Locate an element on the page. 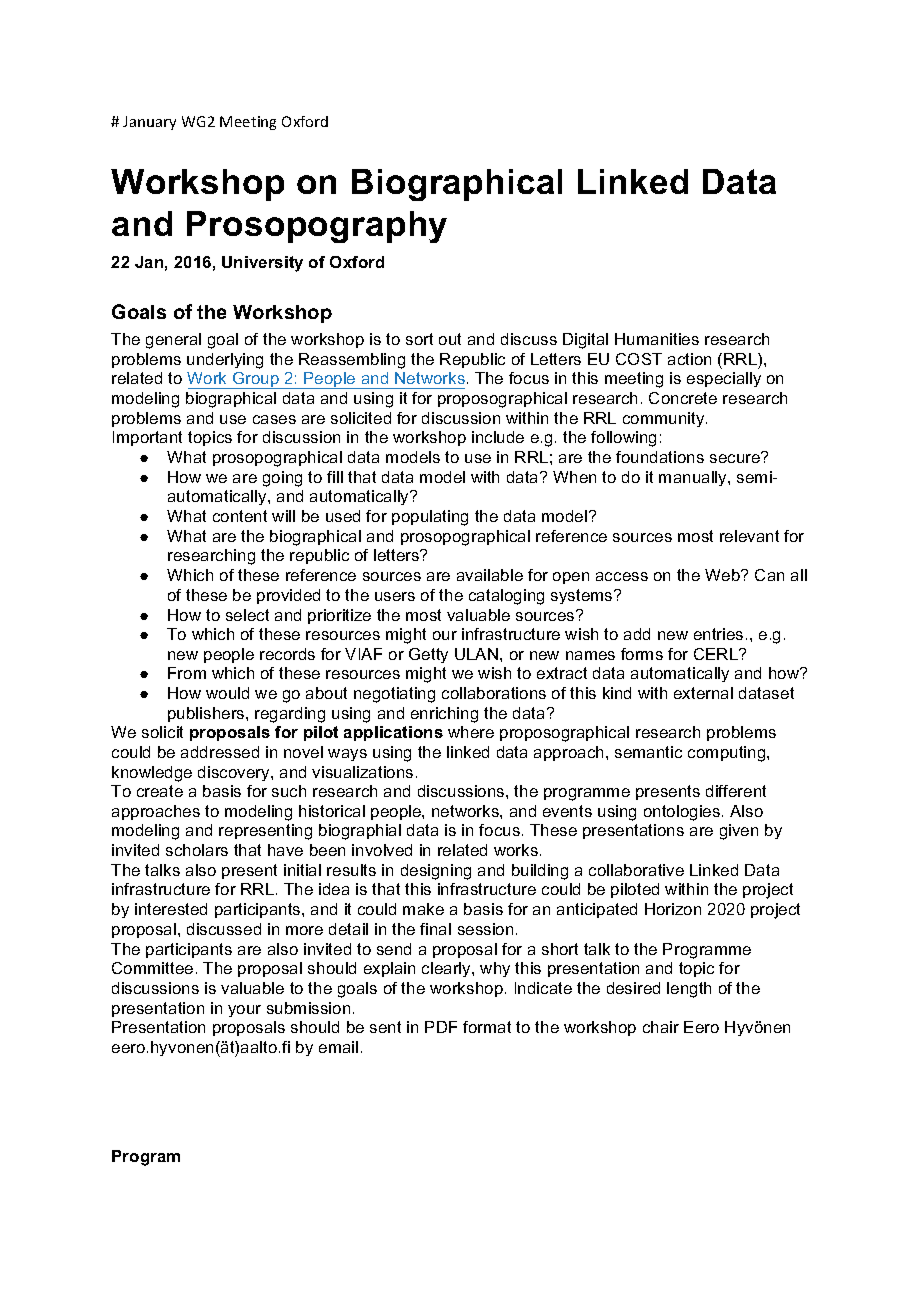 Image resolution: width=924 pixels, height=1308 pixels. include is located at coordinates (498, 437).
